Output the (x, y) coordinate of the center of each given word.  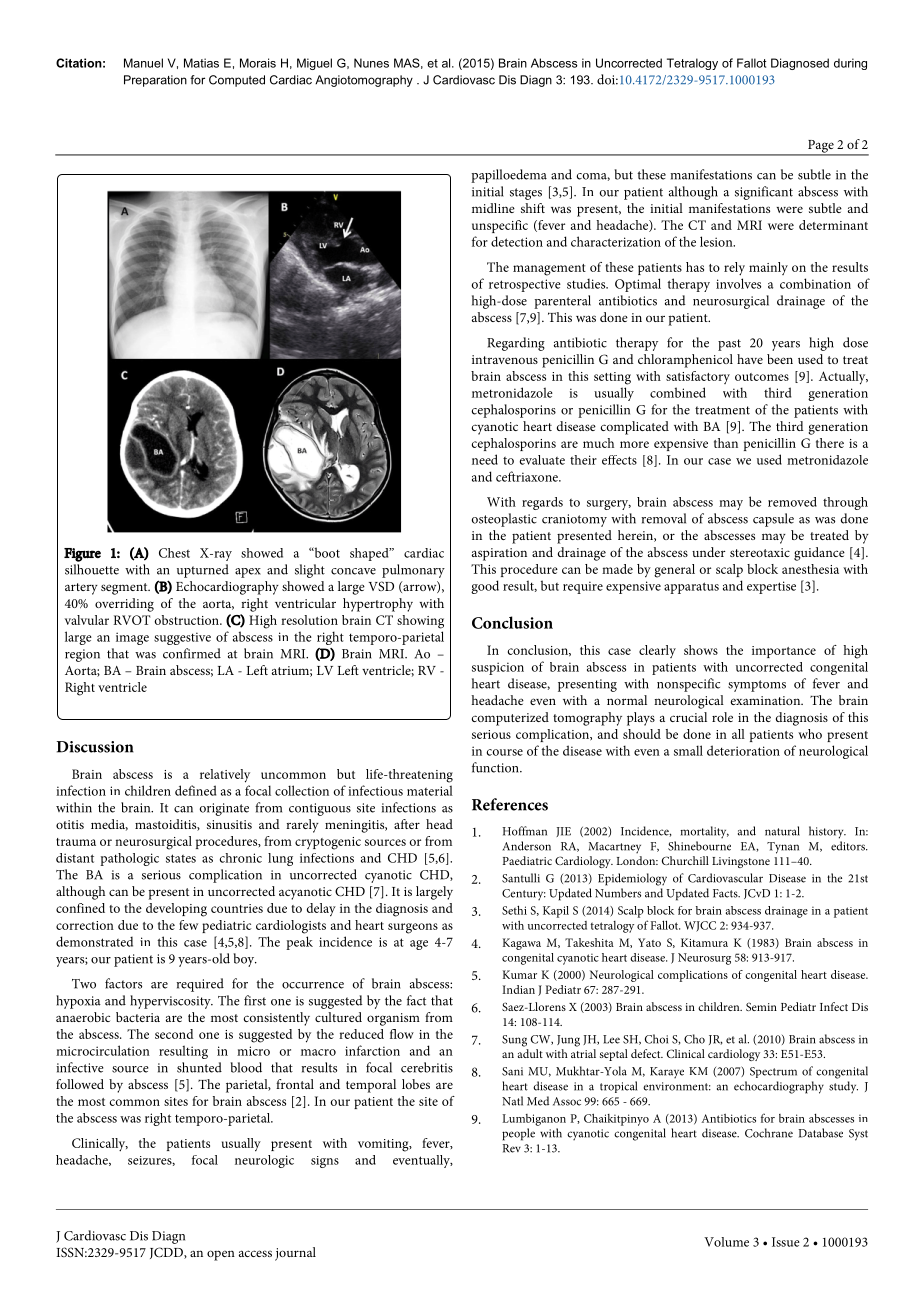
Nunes (371, 63)
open (221, 1255)
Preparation (155, 81)
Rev (512, 1148)
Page (821, 147)
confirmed (192, 653)
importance (784, 652)
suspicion (498, 668)
